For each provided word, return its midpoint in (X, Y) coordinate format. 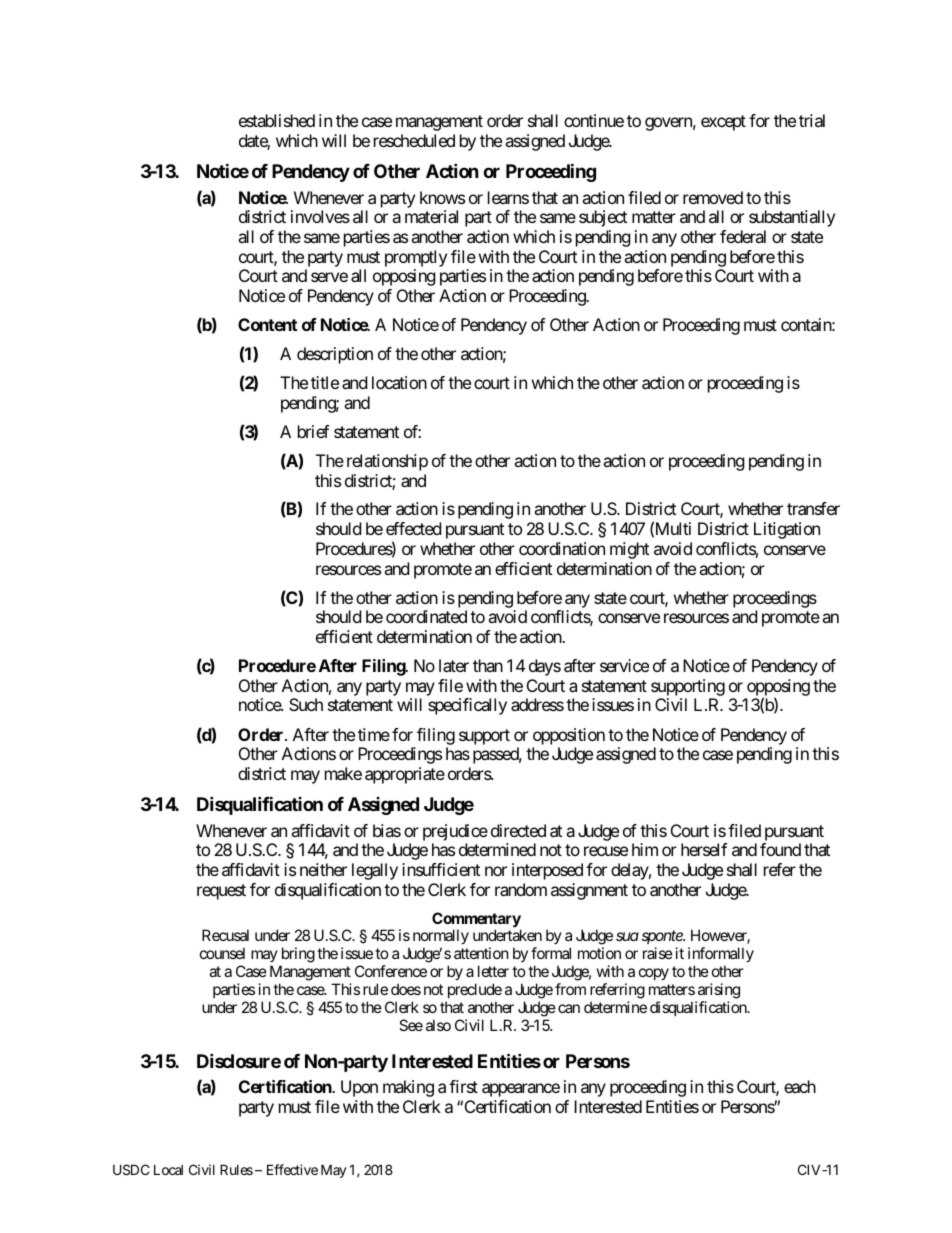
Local (168, 1169)
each (800, 1086)
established (277, 120)
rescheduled (414, 140)
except (723, 123)
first (463, 1086)
